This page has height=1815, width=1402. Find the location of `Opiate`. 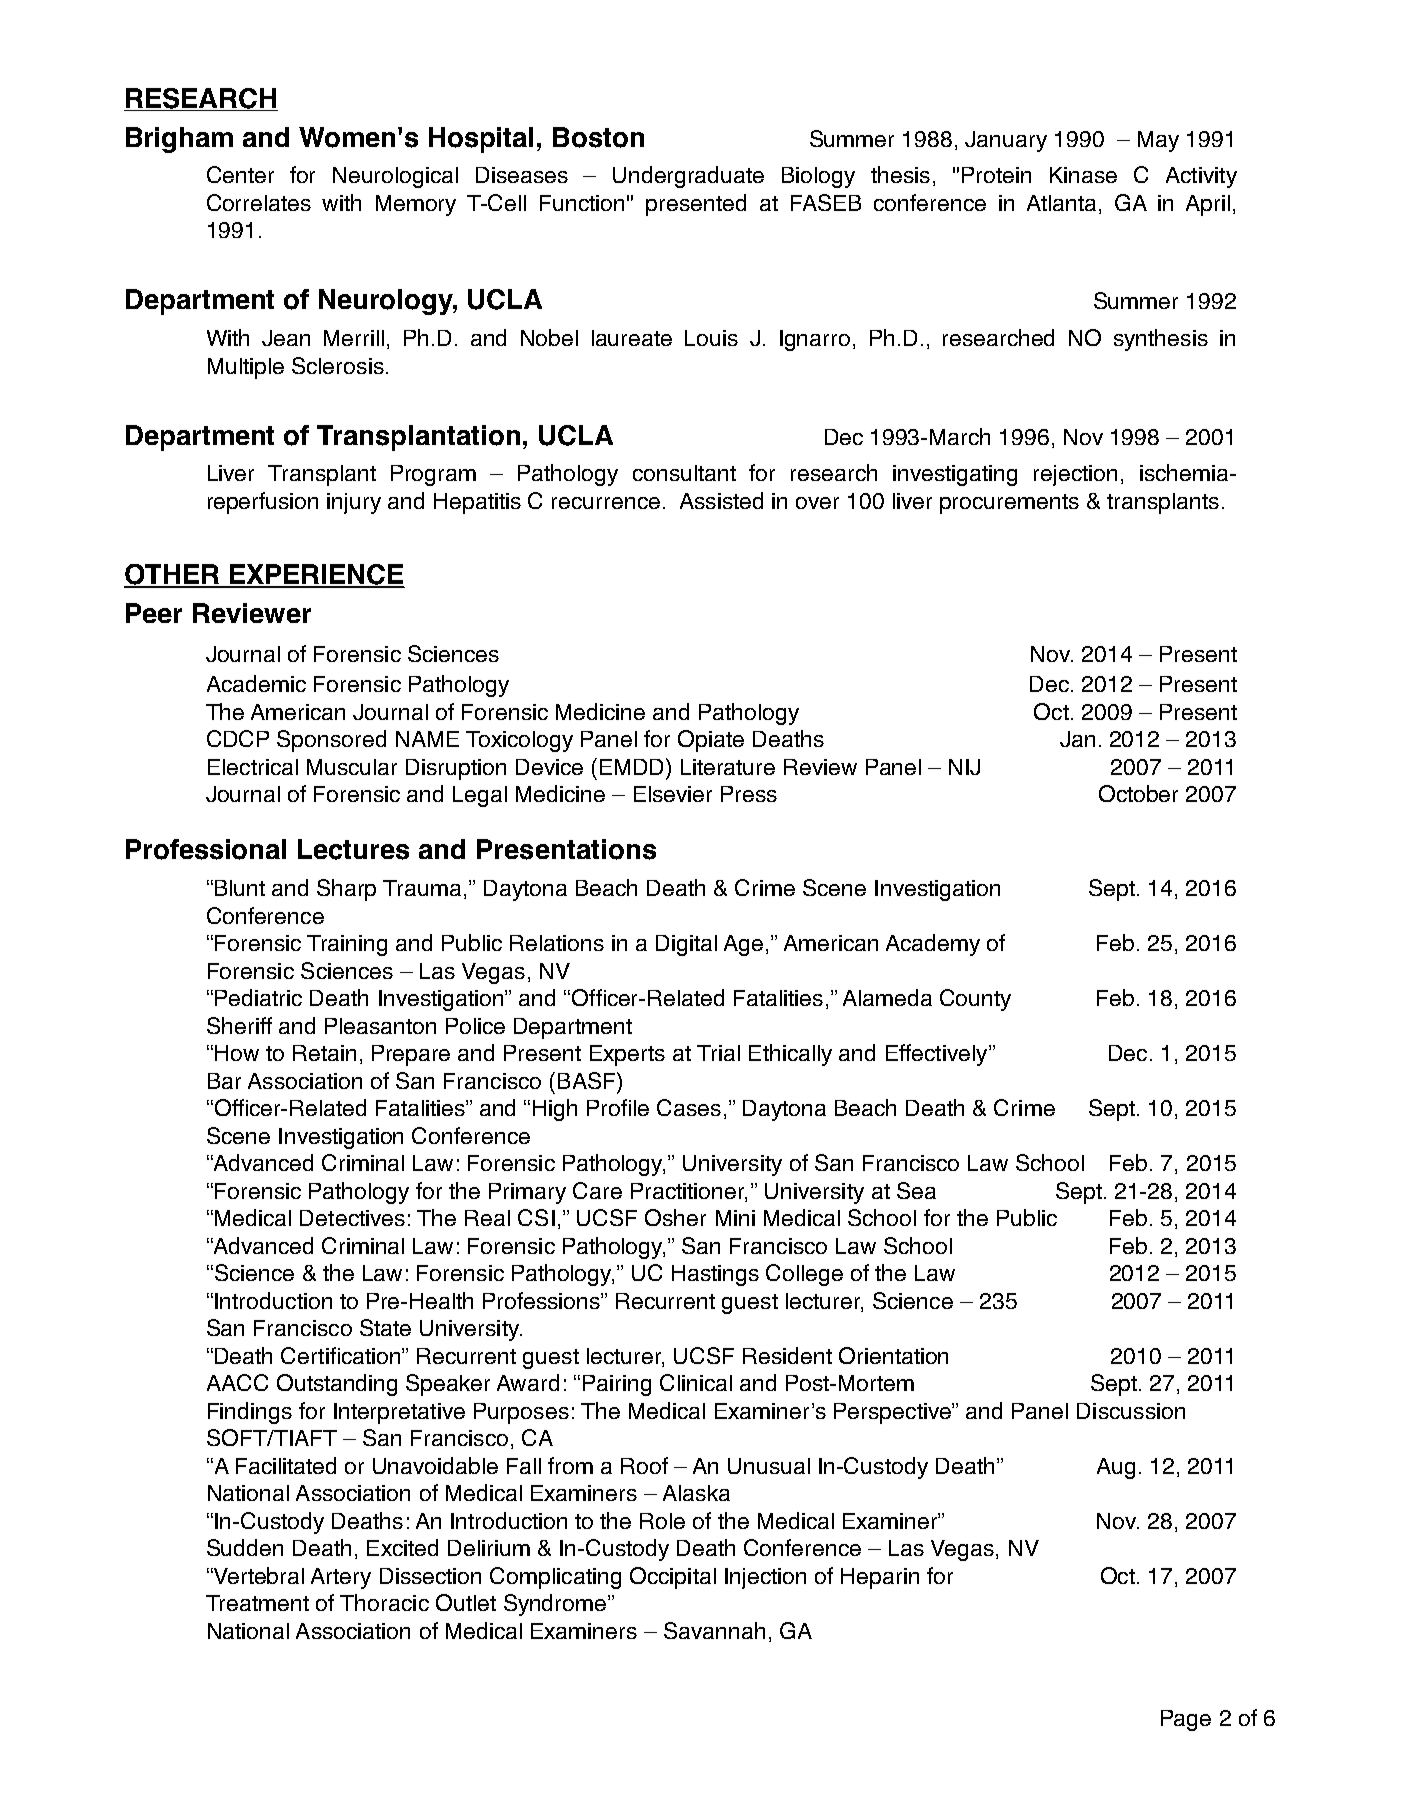

Opiate is located at coordinates (711, 741).
